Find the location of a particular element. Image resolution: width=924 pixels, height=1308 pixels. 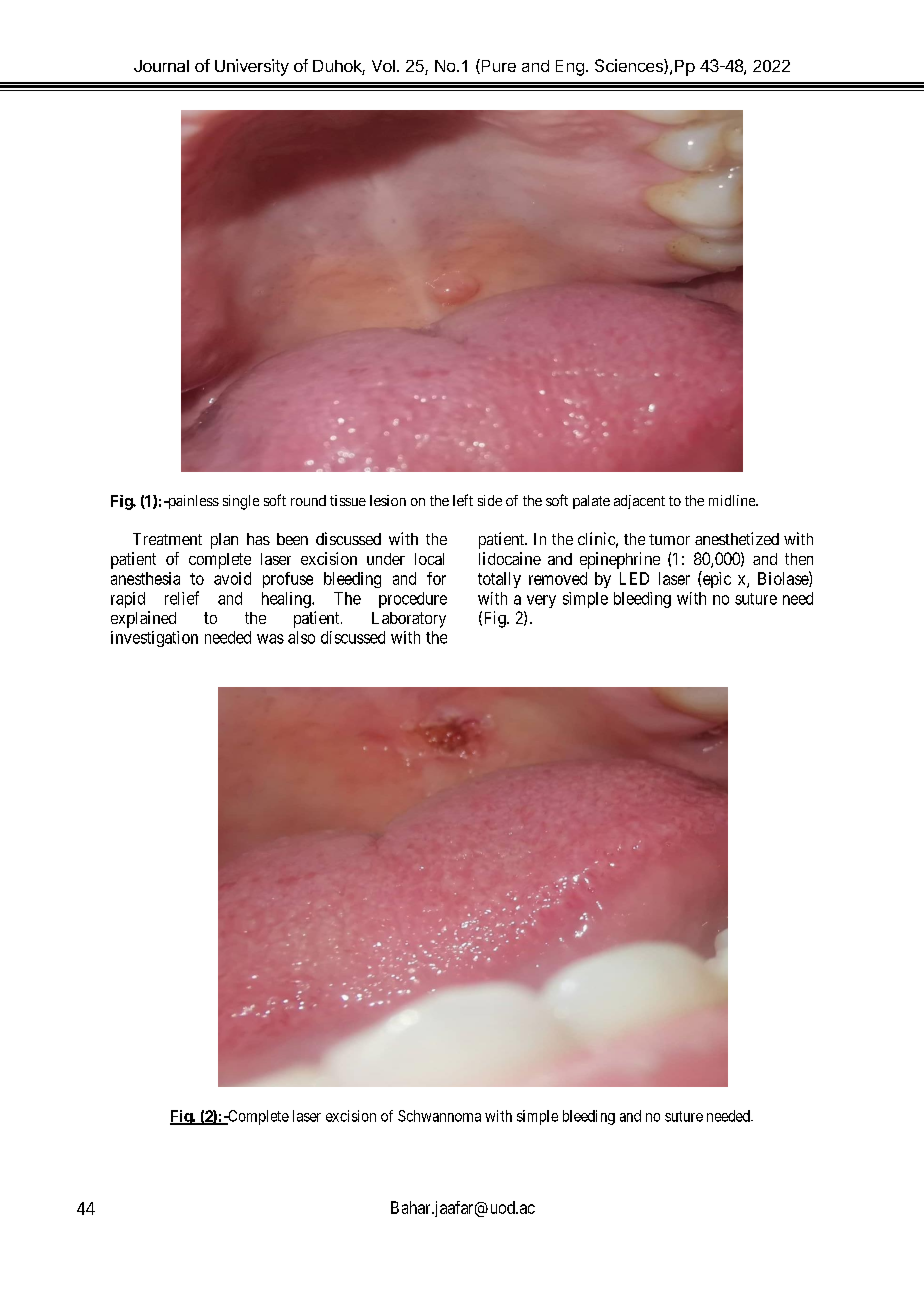

midline is located at coordinates (733, 500).
